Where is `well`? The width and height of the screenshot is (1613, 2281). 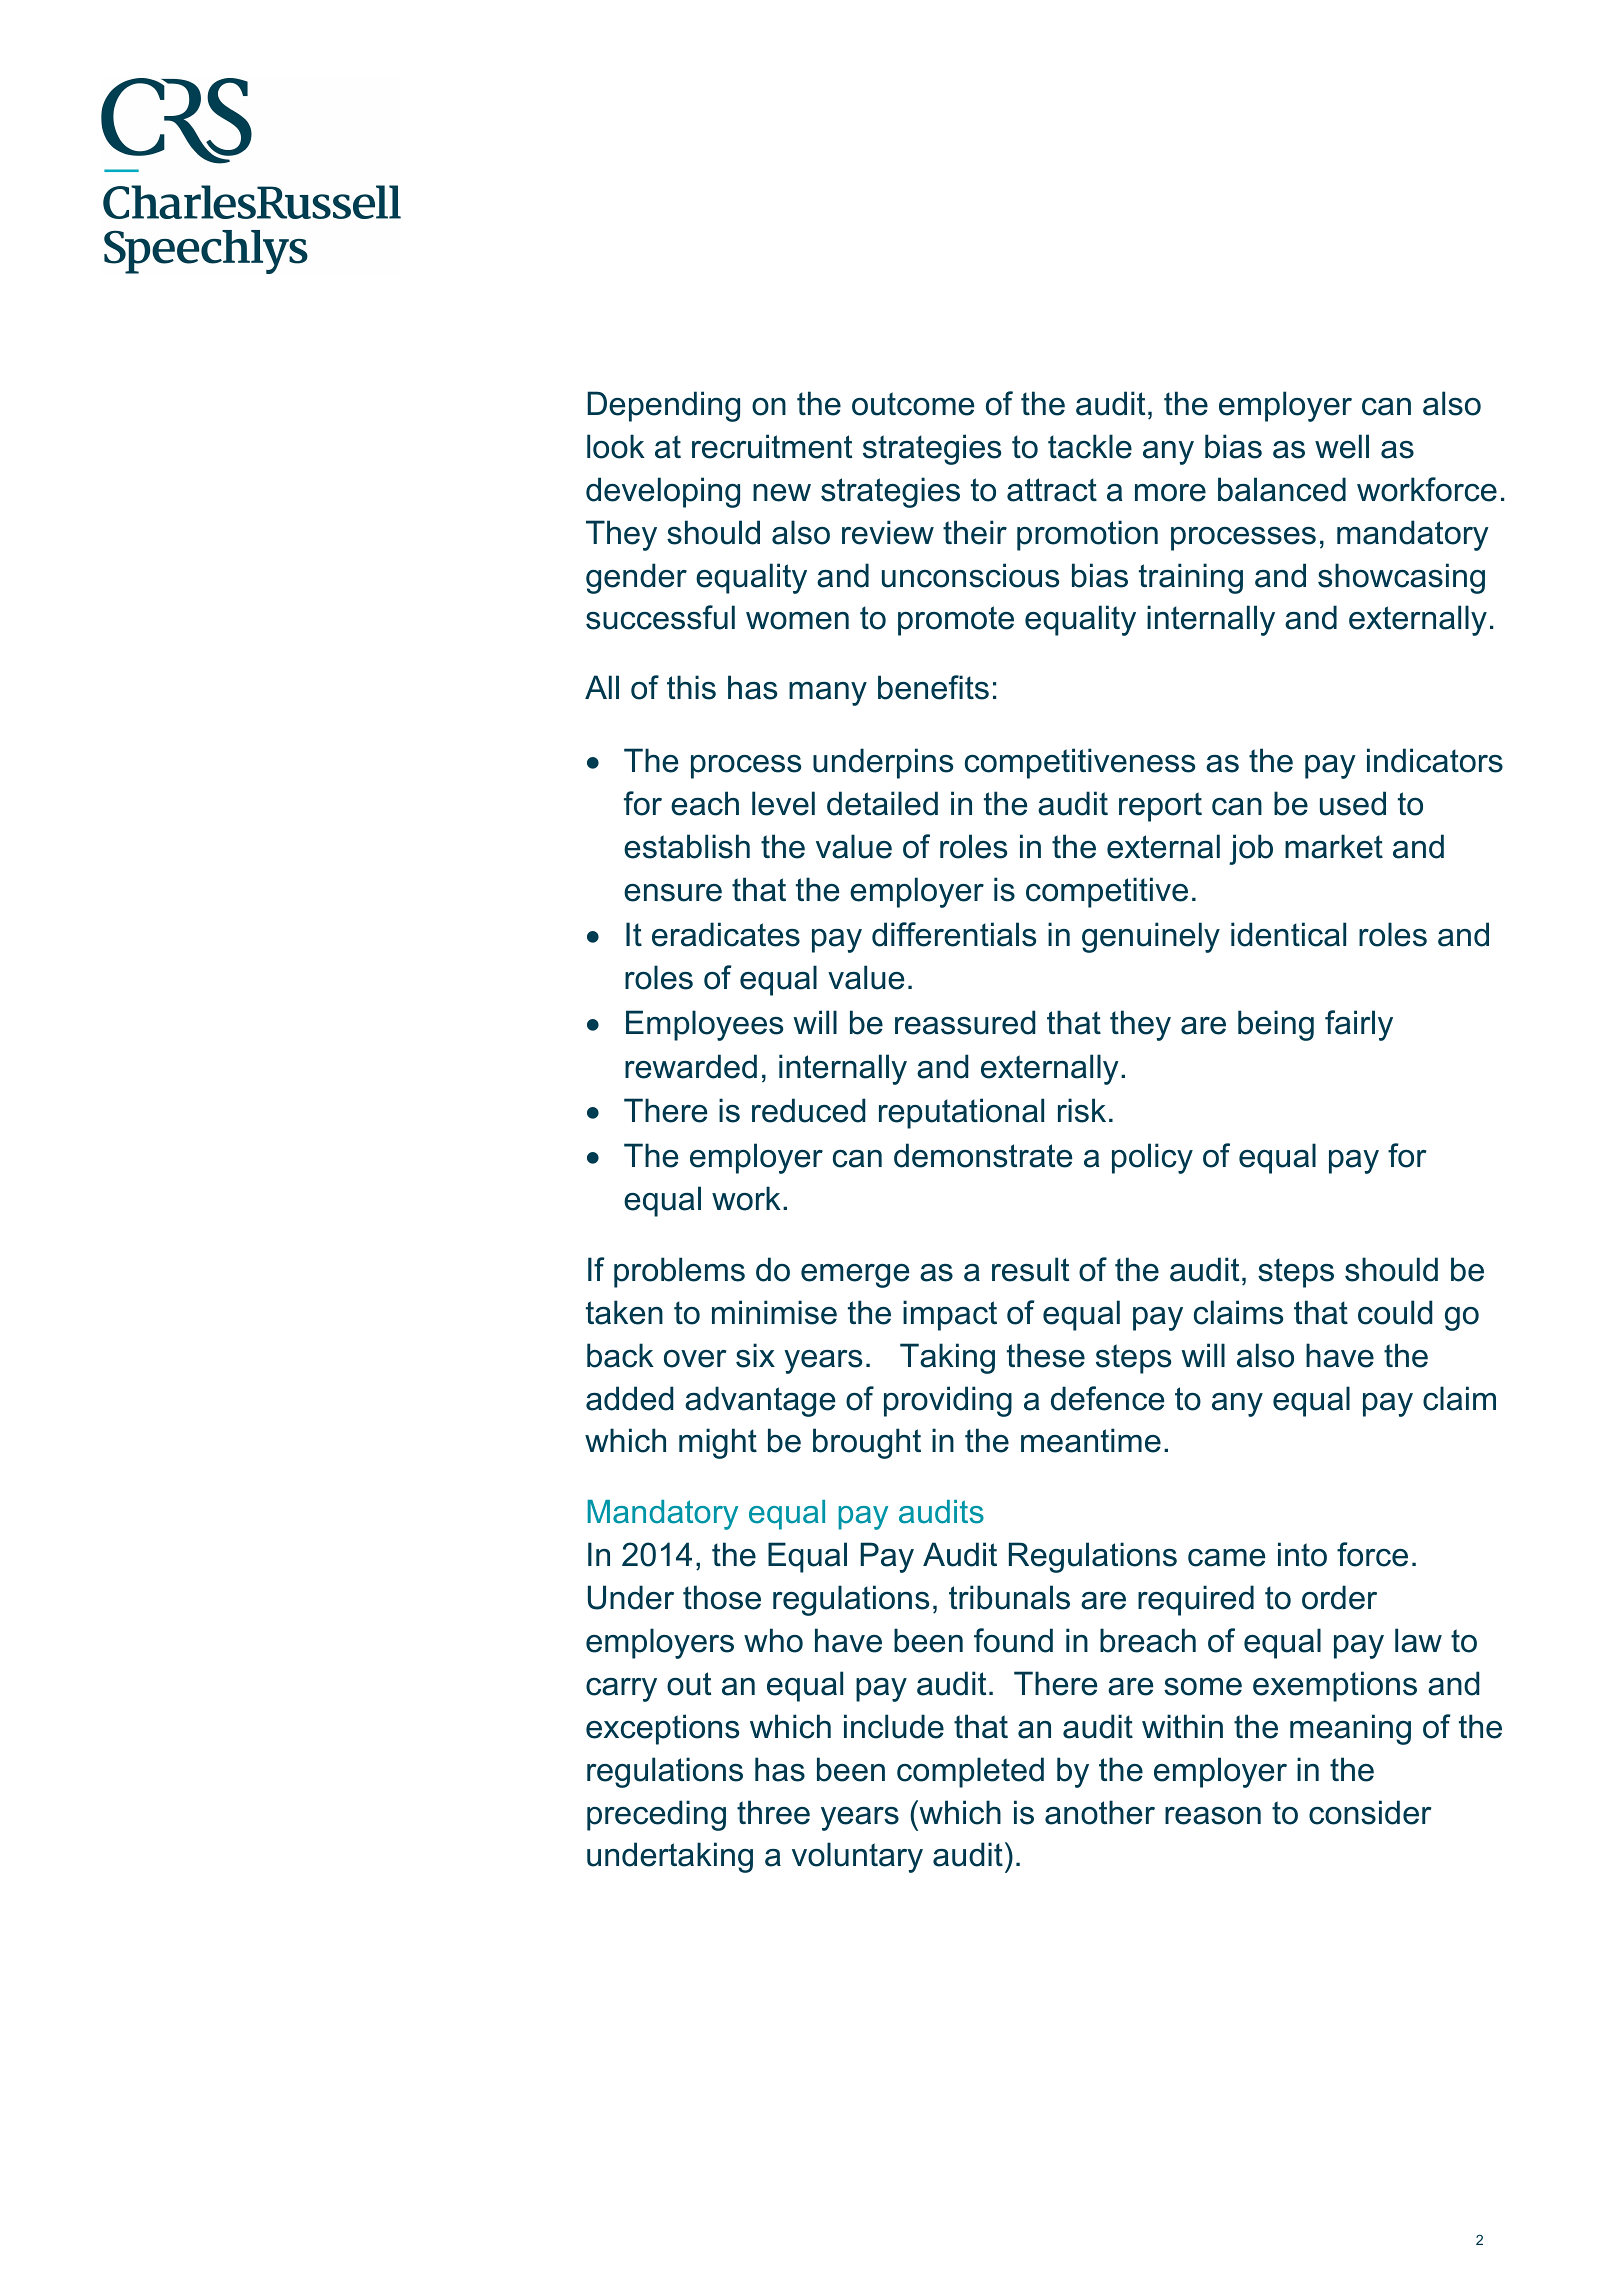
well is located at coordinates (1342, 446).
